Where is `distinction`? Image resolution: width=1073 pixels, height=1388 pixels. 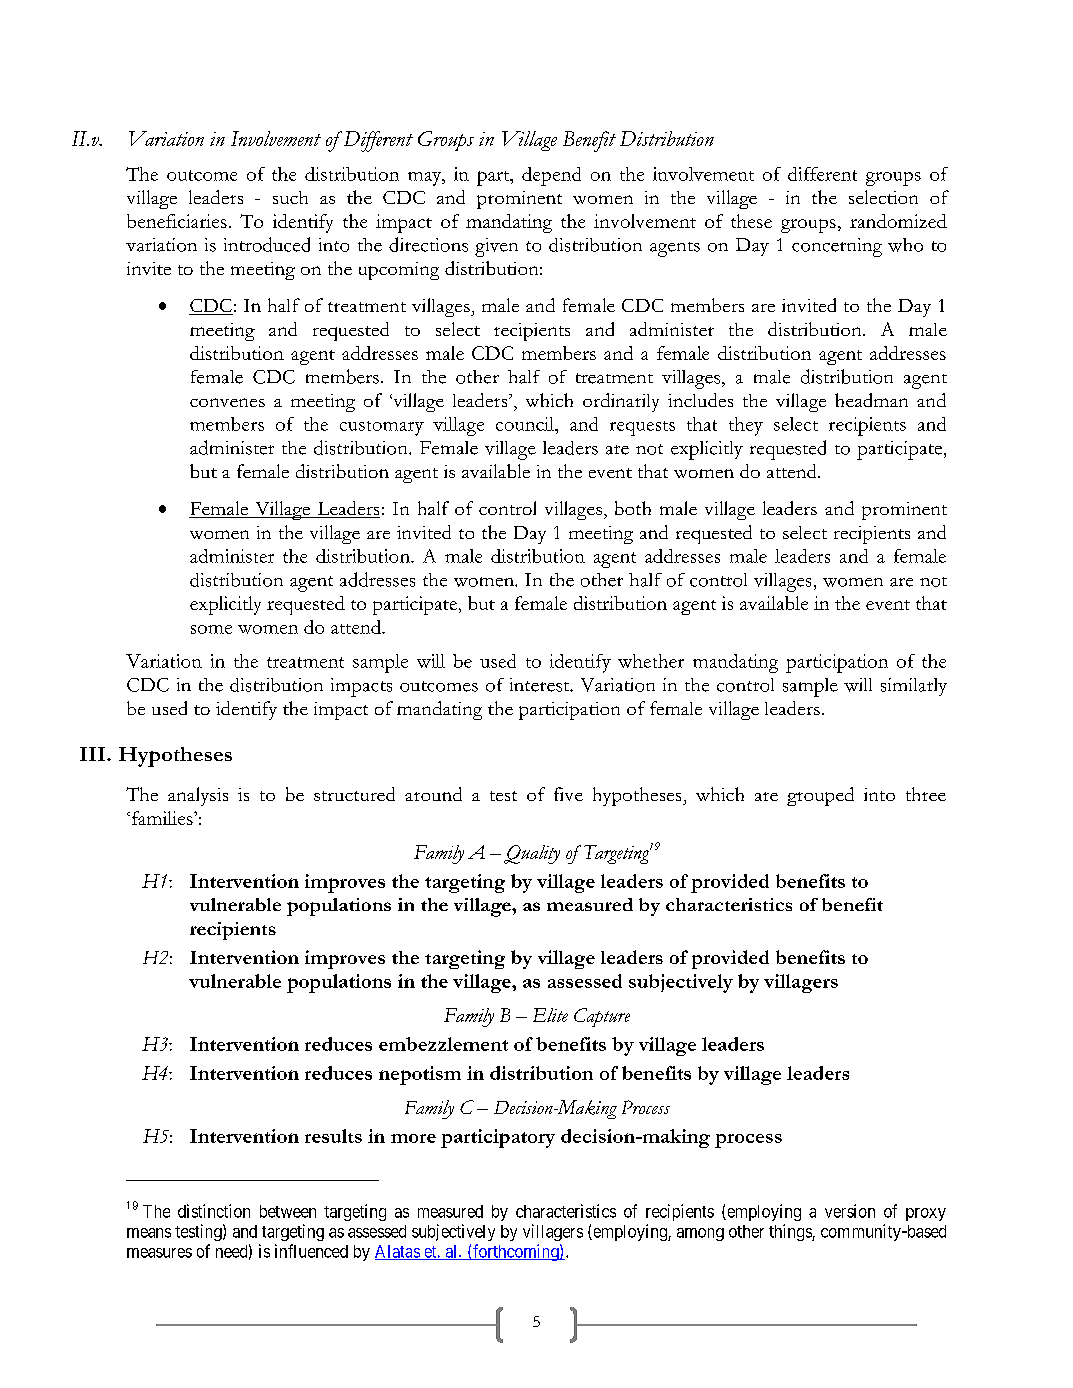 distinction is located at coordinates (214, 1211).
